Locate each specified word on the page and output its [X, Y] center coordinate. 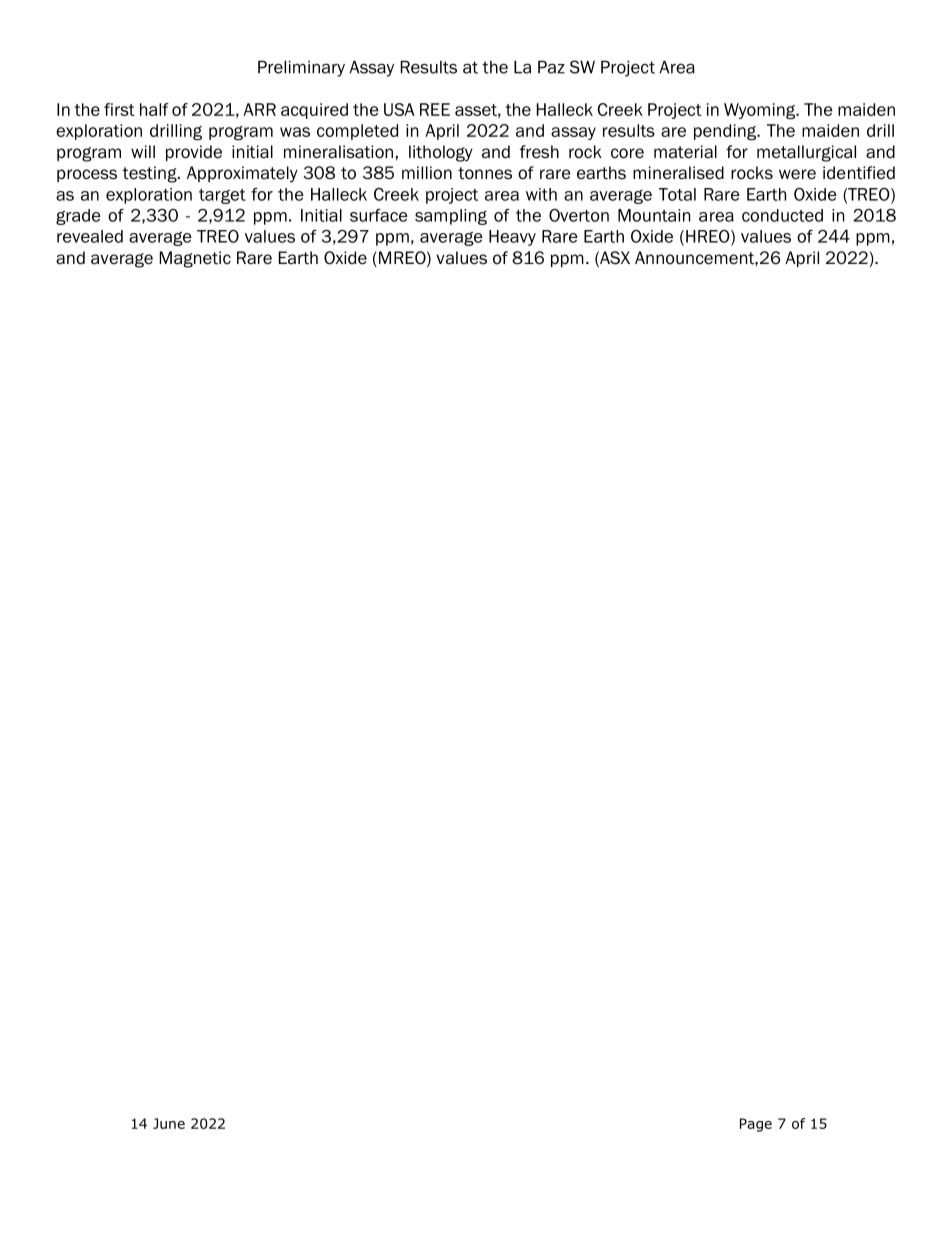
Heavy [512, 238]
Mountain [654, 215]
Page [756, 1125]
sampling [451, 217]
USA [399, 109]
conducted [782, 215]
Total [677, 194]
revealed [90, 236]
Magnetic [195, 259]
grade [78, 217]
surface [379, 215]
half [154, 109]
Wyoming [761, 111]
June [169, 1123]
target [222, 196]
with [541, 194]
